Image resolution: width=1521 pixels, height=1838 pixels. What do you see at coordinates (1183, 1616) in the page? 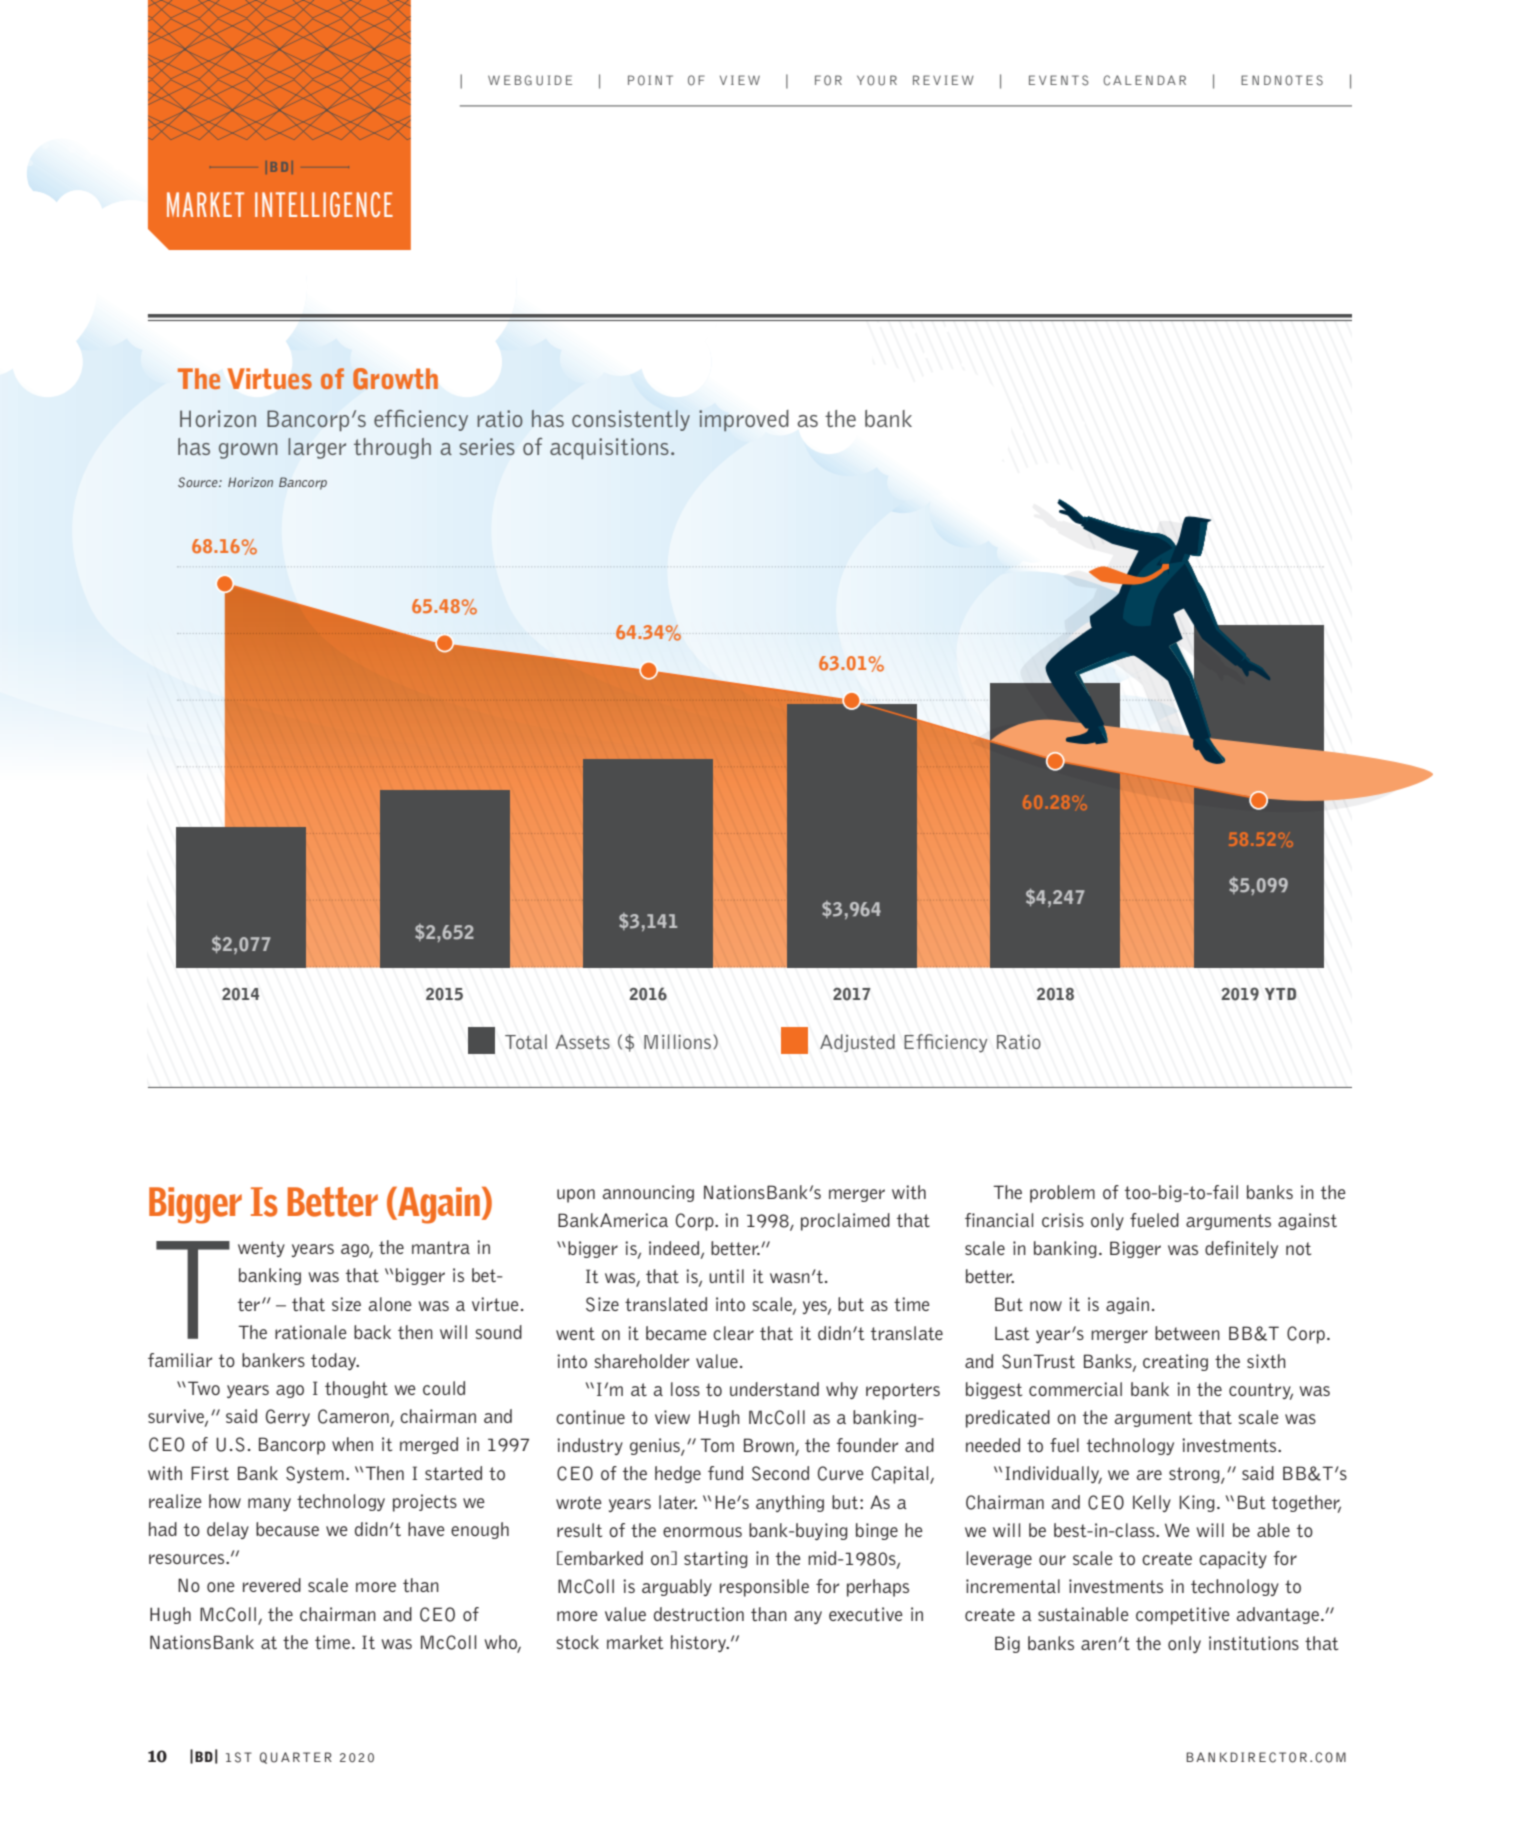
I see `competitive` at bounding box center [1183, 1616].
